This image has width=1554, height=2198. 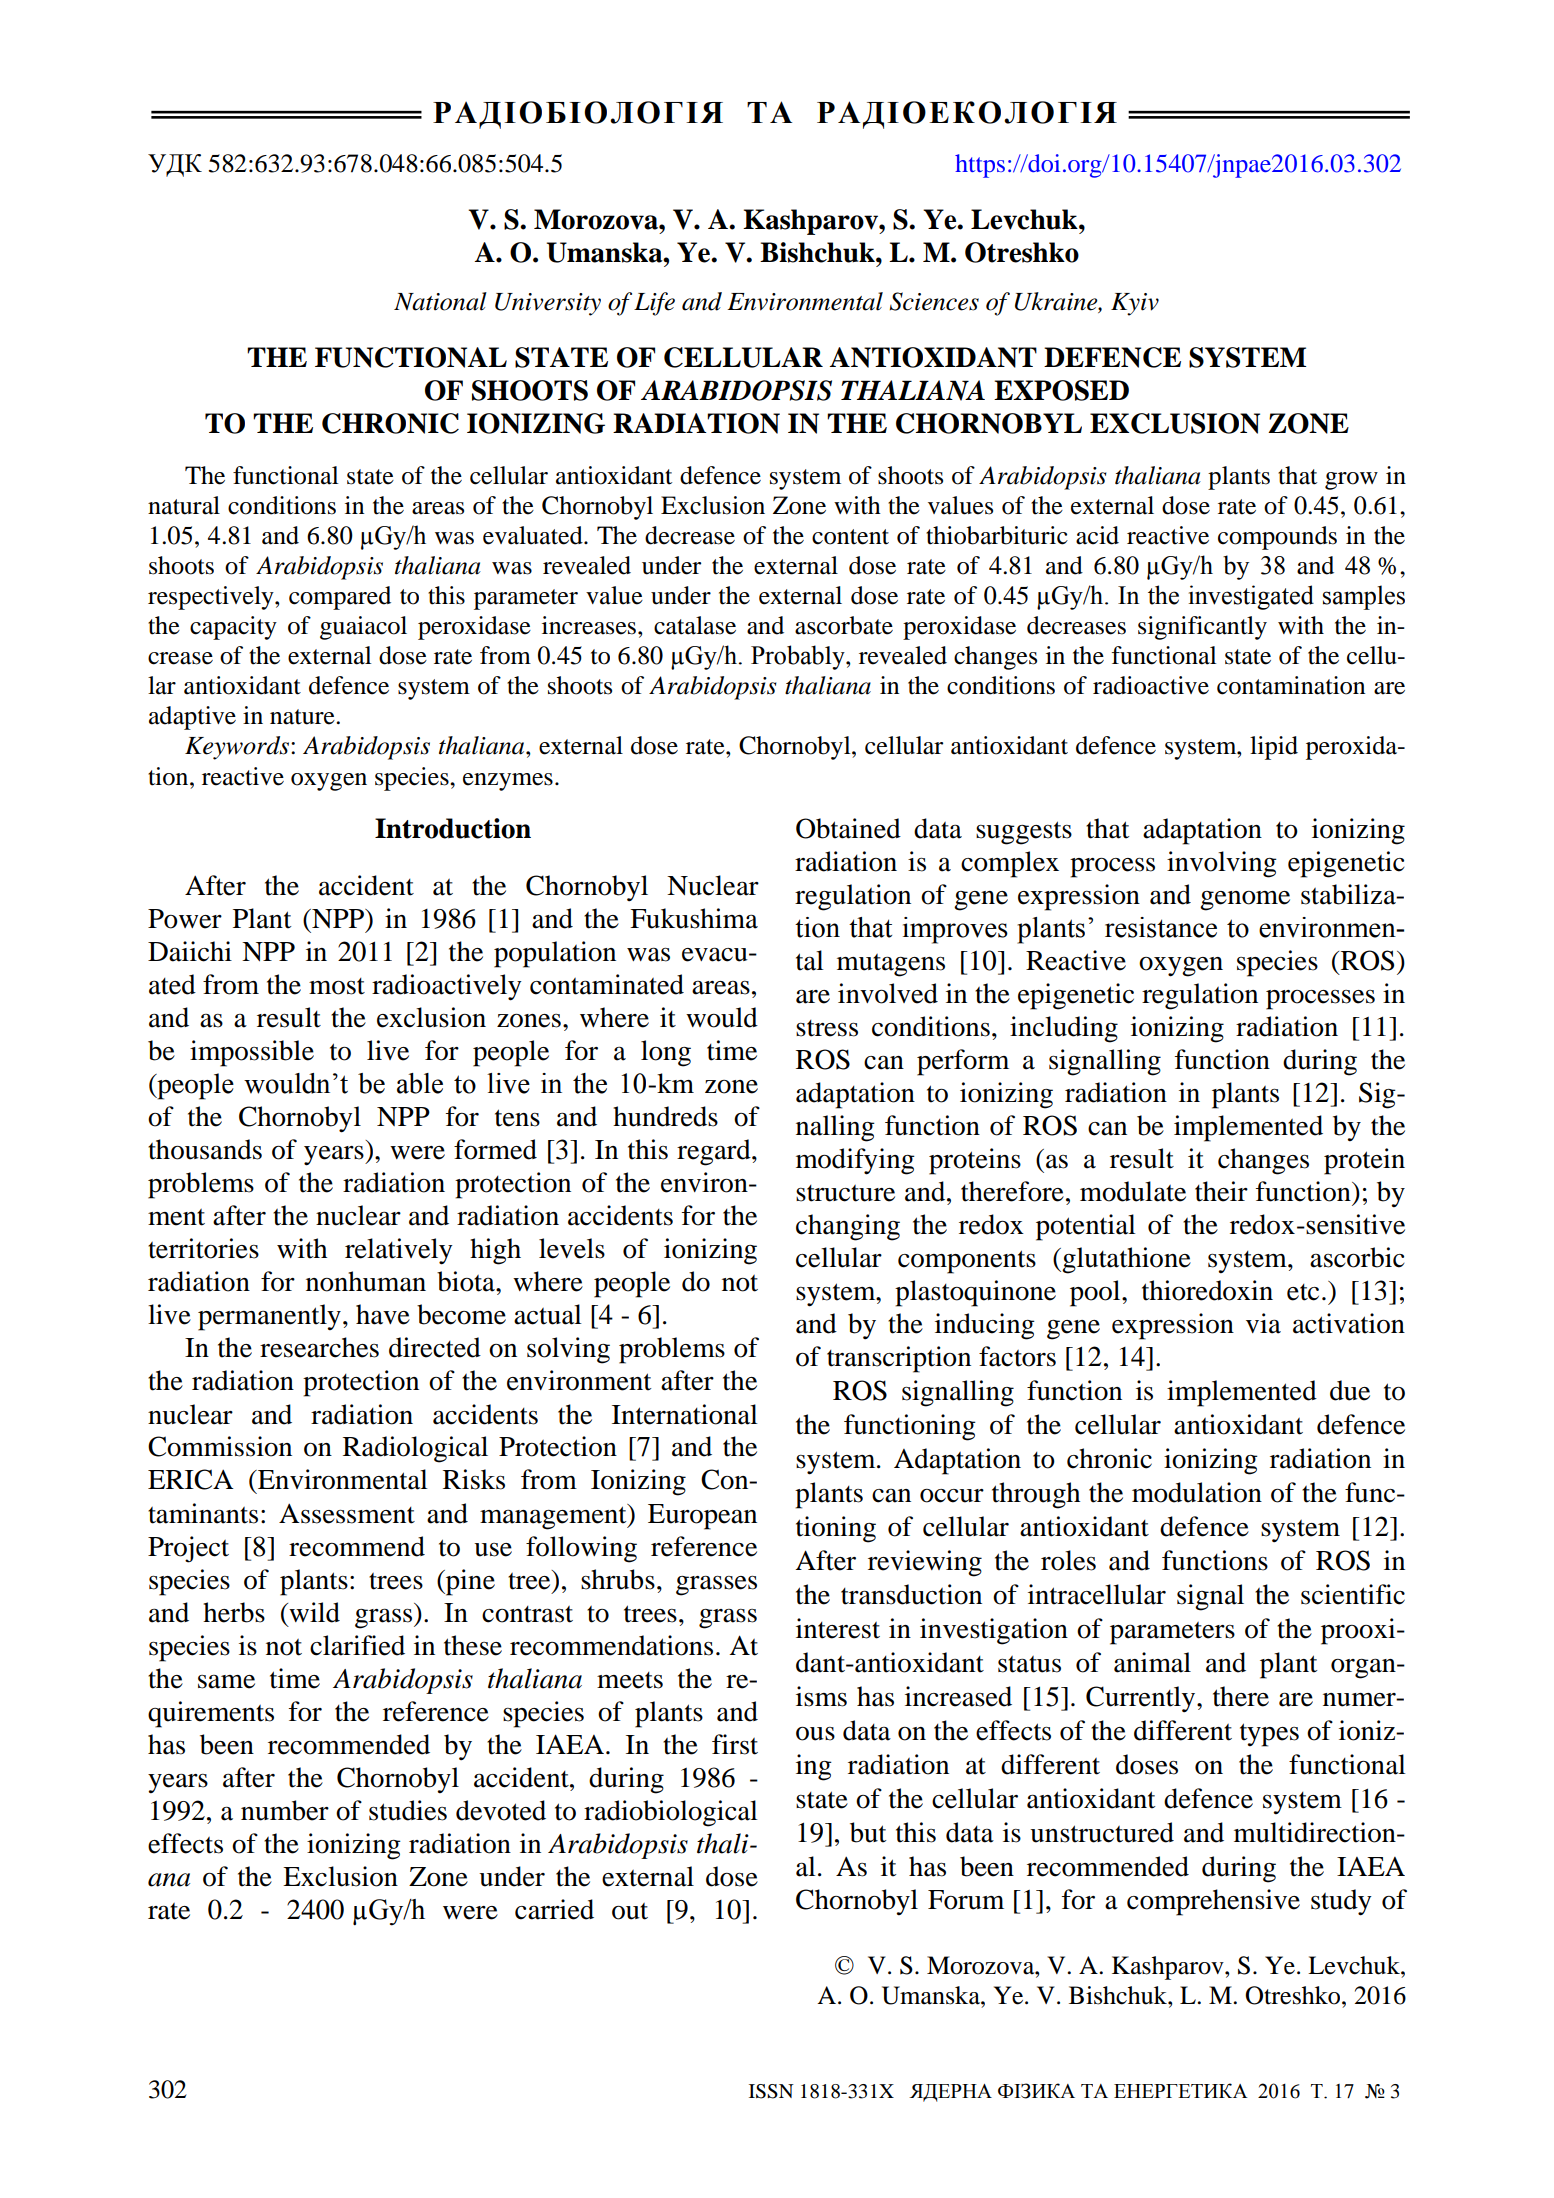 I want to click on their, so click(x=1221, y=1191).
